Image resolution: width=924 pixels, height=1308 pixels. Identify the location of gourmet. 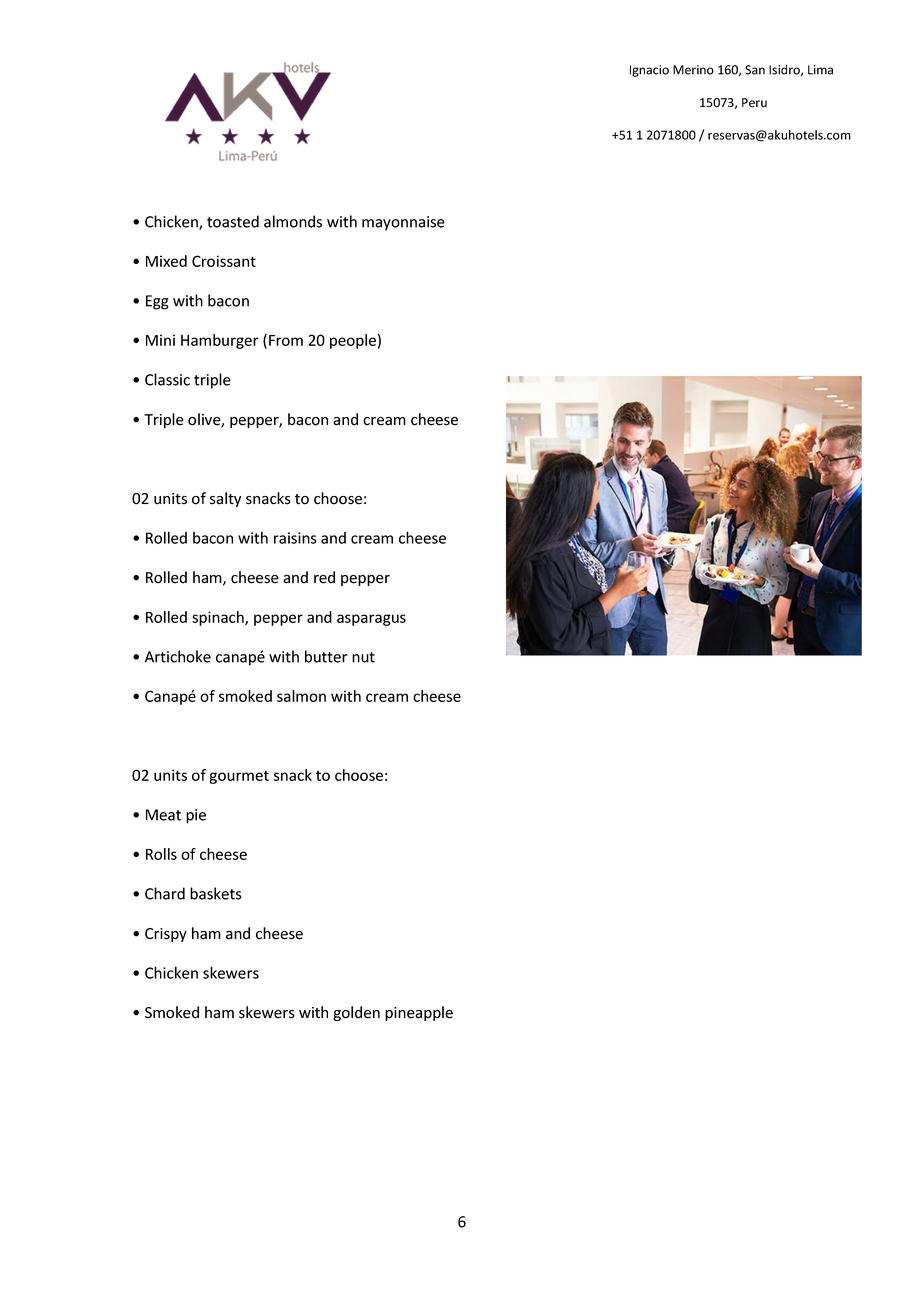
(239, 777).
